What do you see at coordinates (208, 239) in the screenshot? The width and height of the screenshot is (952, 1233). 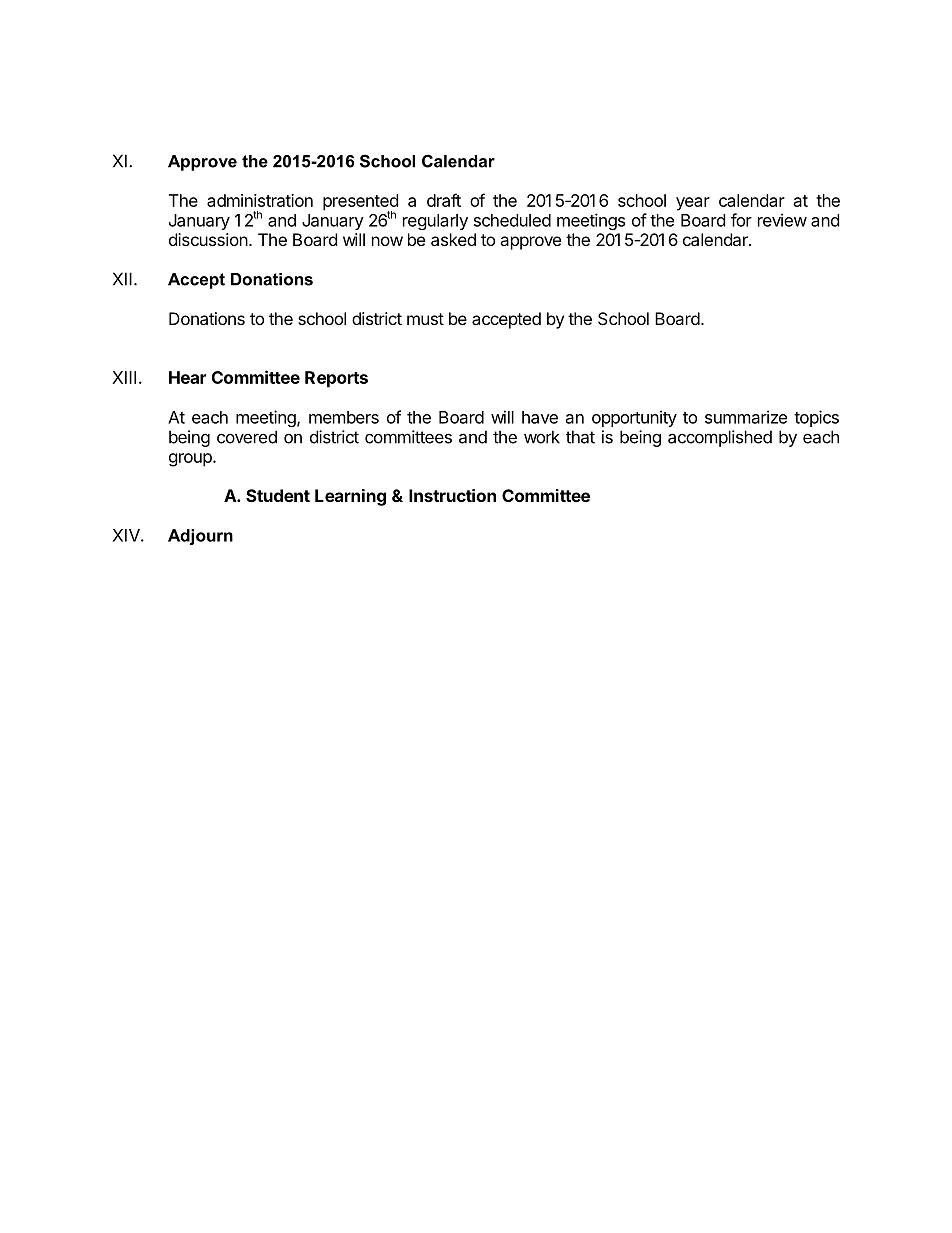 I see `discussion` at bounding box center [208, 239].
